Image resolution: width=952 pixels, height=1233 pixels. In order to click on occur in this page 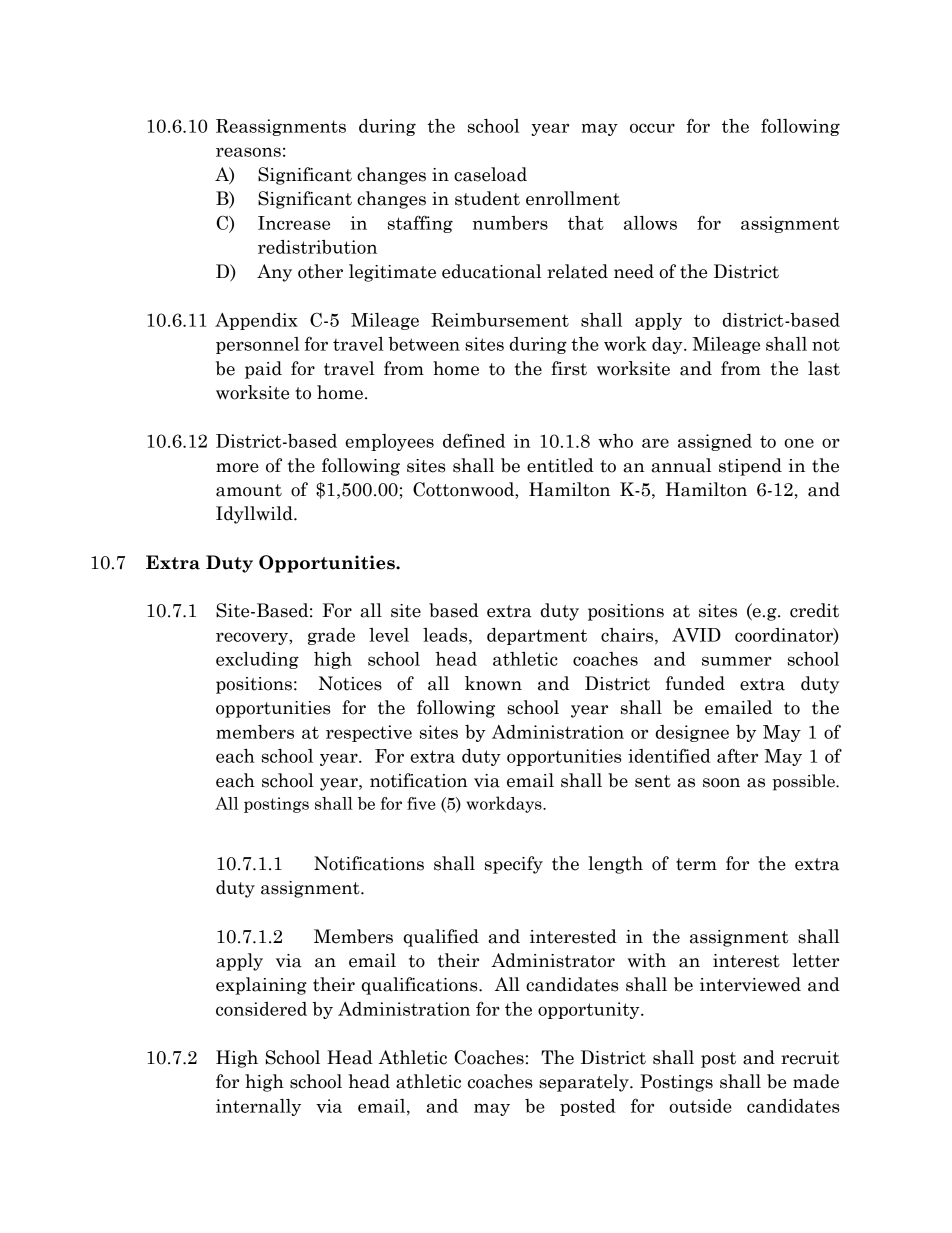, I will do `click(652, 128)`.
